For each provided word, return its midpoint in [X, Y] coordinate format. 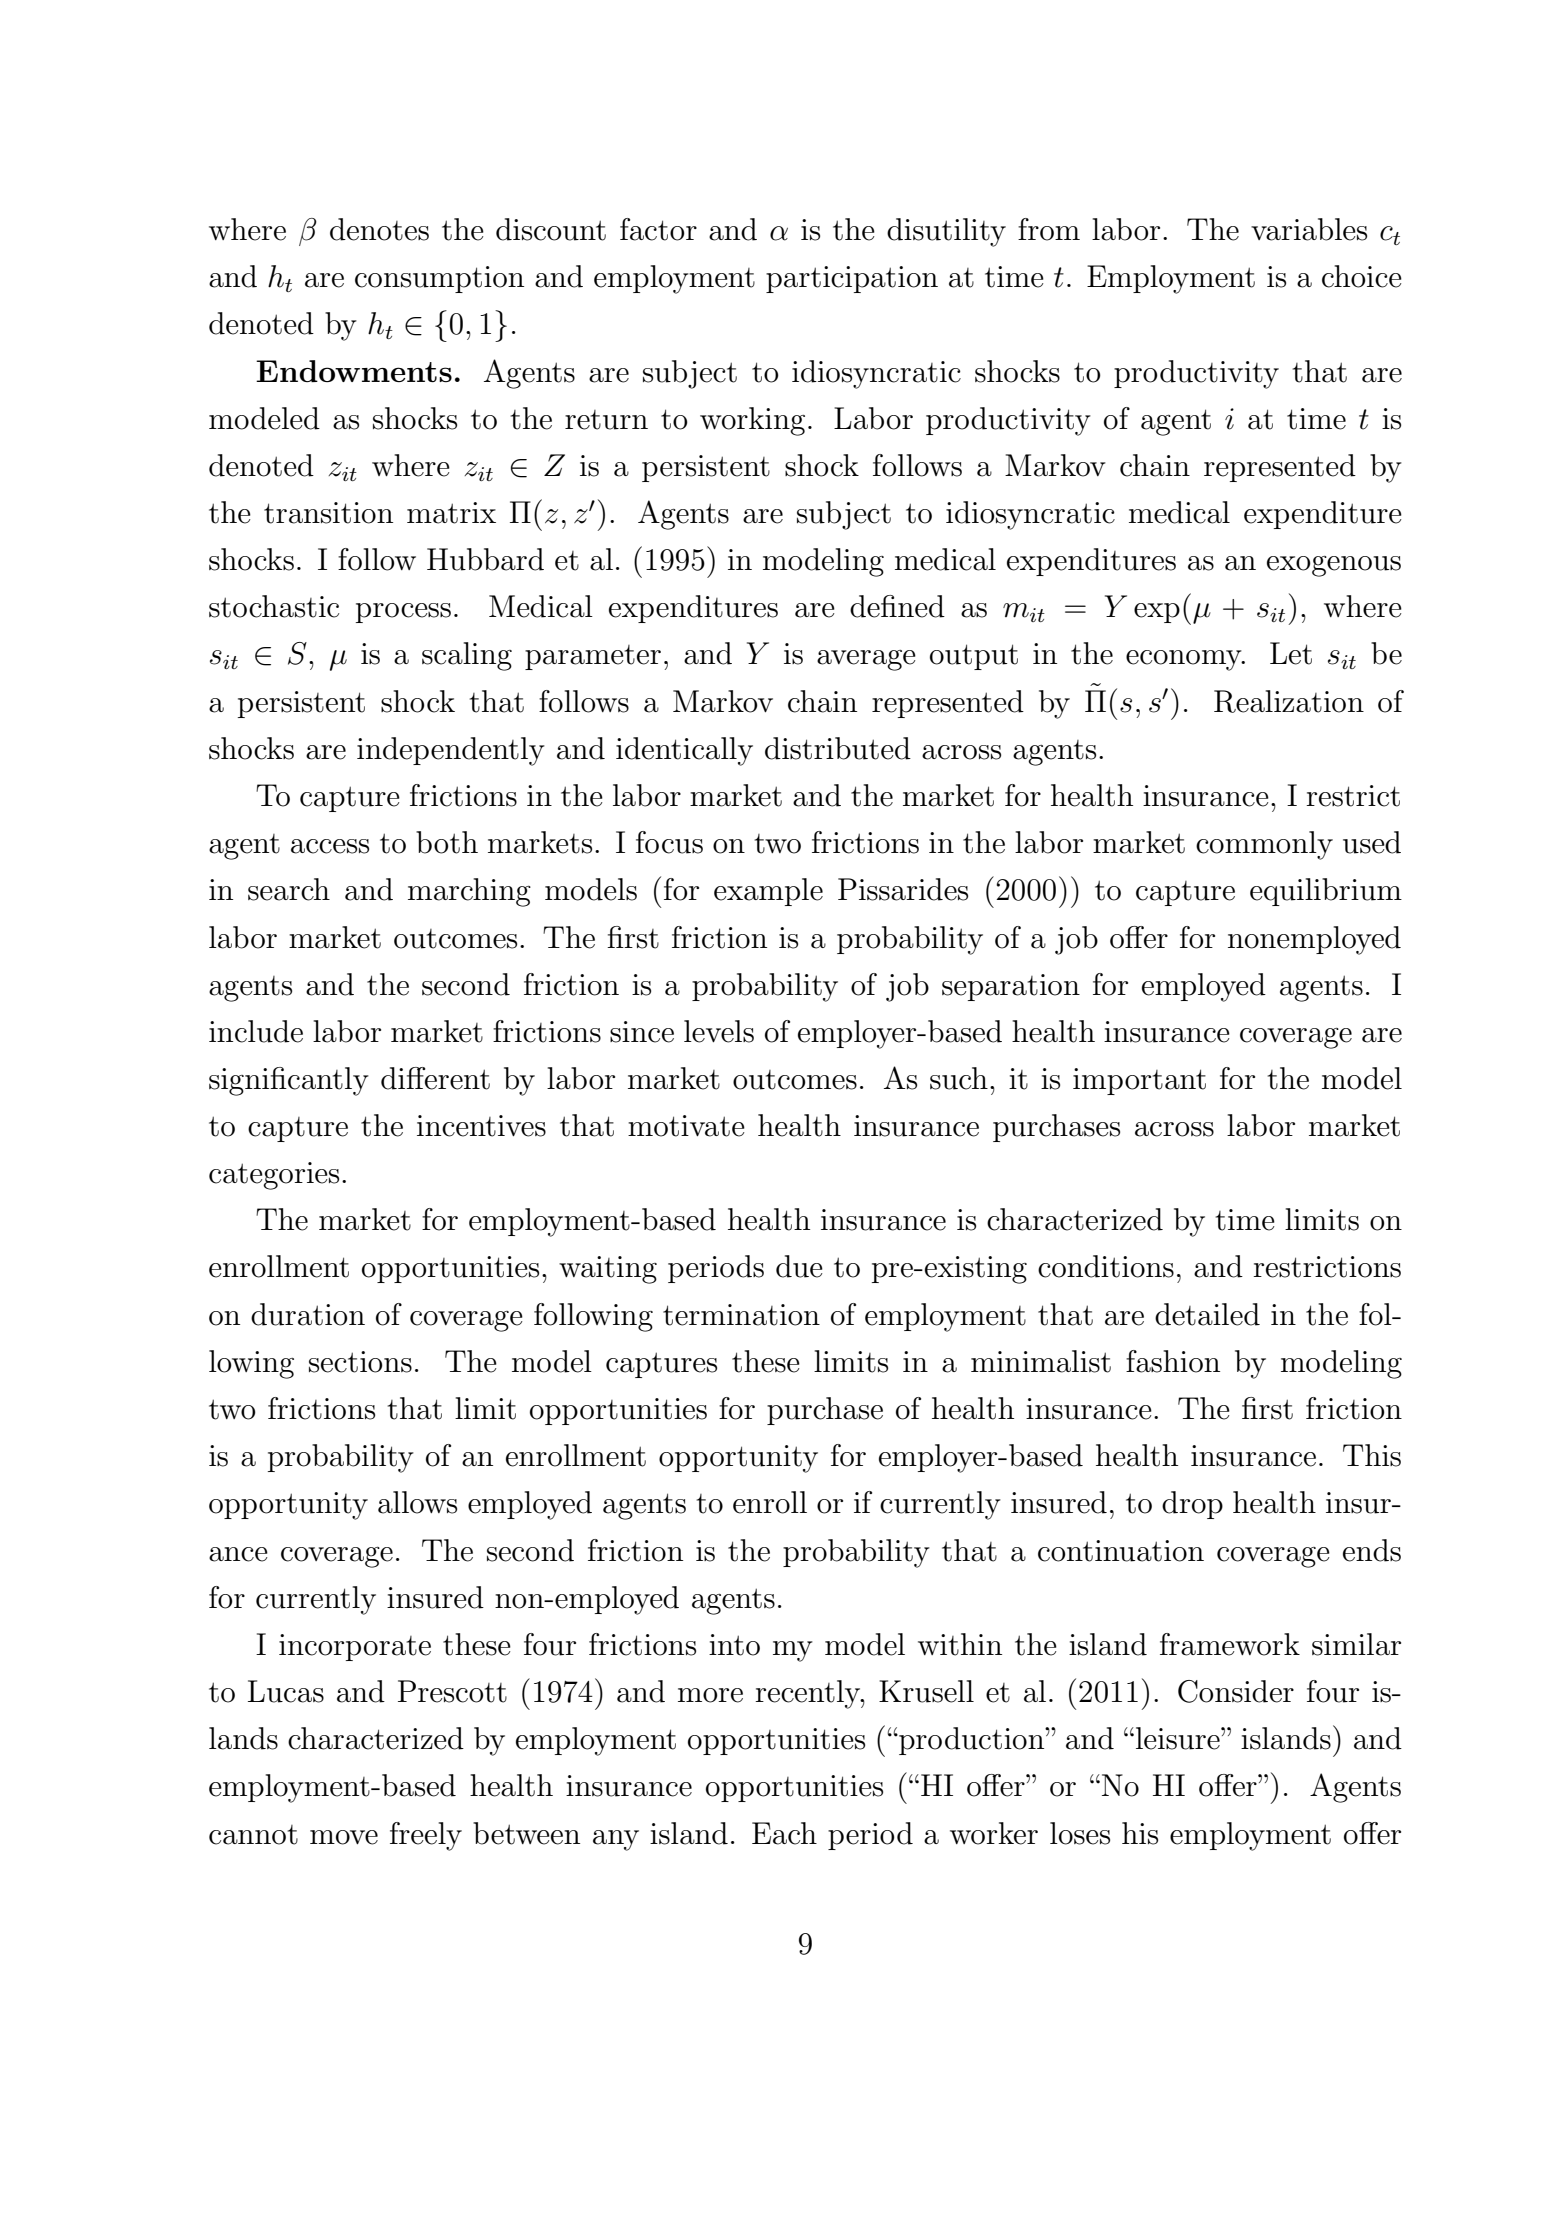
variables [1309, 229]
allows [417, 1502]
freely [426, 1836]
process [403, 613]
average [866, 660]
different [435, 1078]
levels [719, 1031]
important [1139, 1081]
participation [852, 279]
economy [1185, 660]
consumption [439, 279]
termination [741, 1315]
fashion [1173, 1361]
